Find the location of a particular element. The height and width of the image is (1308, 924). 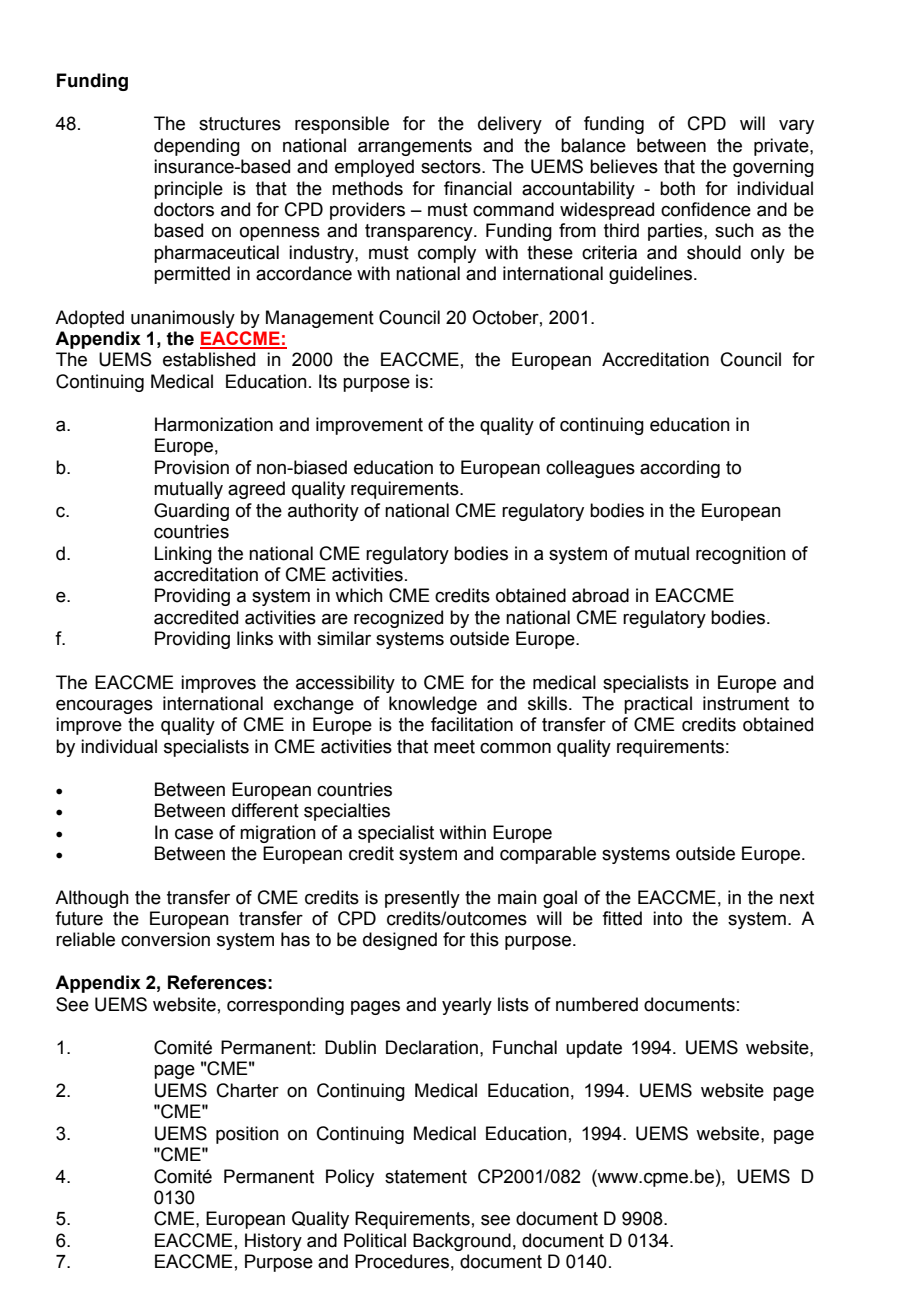

depending is located at coordinates (197, 147).
